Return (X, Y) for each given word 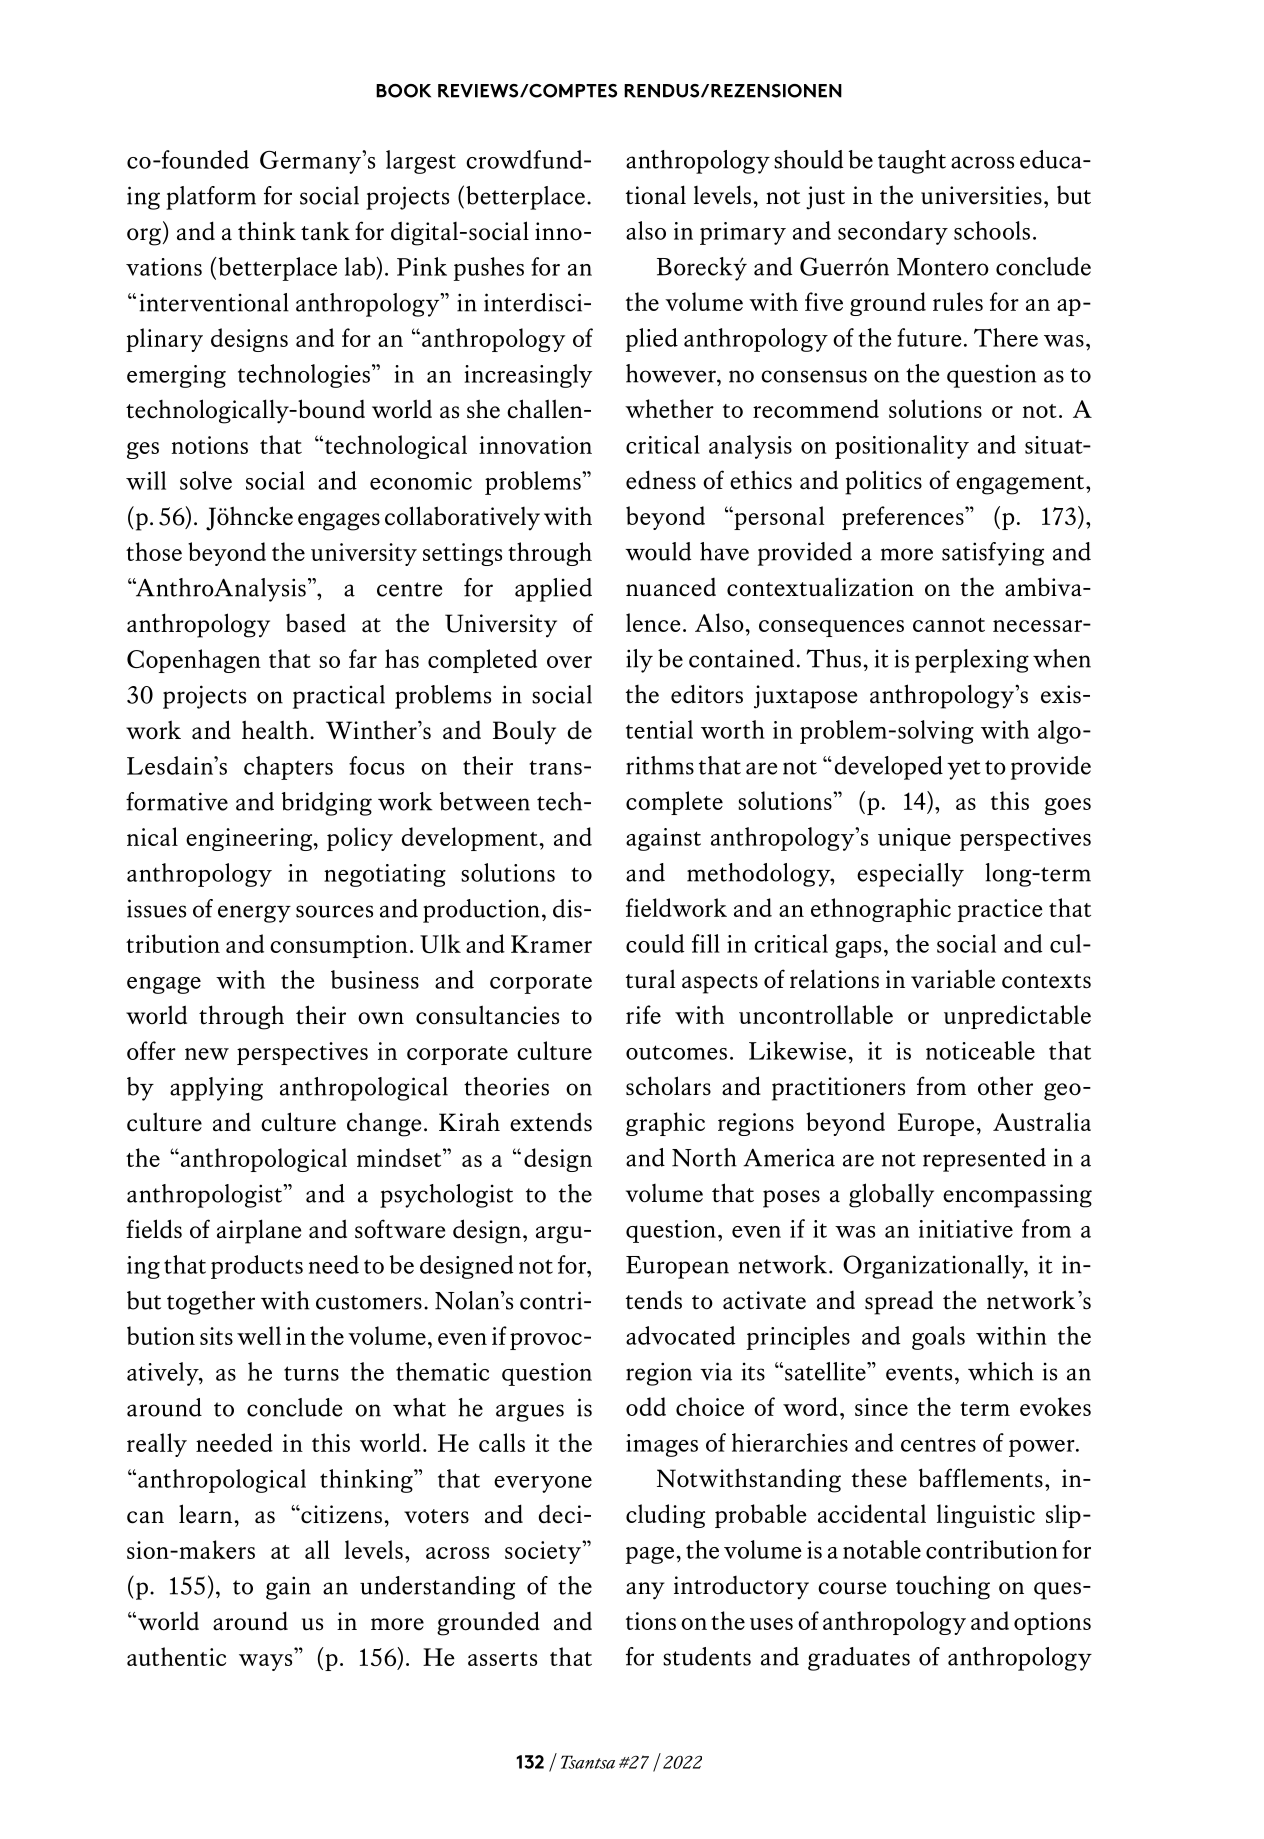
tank (325, 231)
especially (910, 875)
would (658, 551)
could (655, 943)
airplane (259, 1231)
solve (206, 480)
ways (265, 1662)
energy (254, 914)
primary (743, 233)
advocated (680, 1335)
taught (912, 162)
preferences (904, 518)
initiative (966, 1229)
